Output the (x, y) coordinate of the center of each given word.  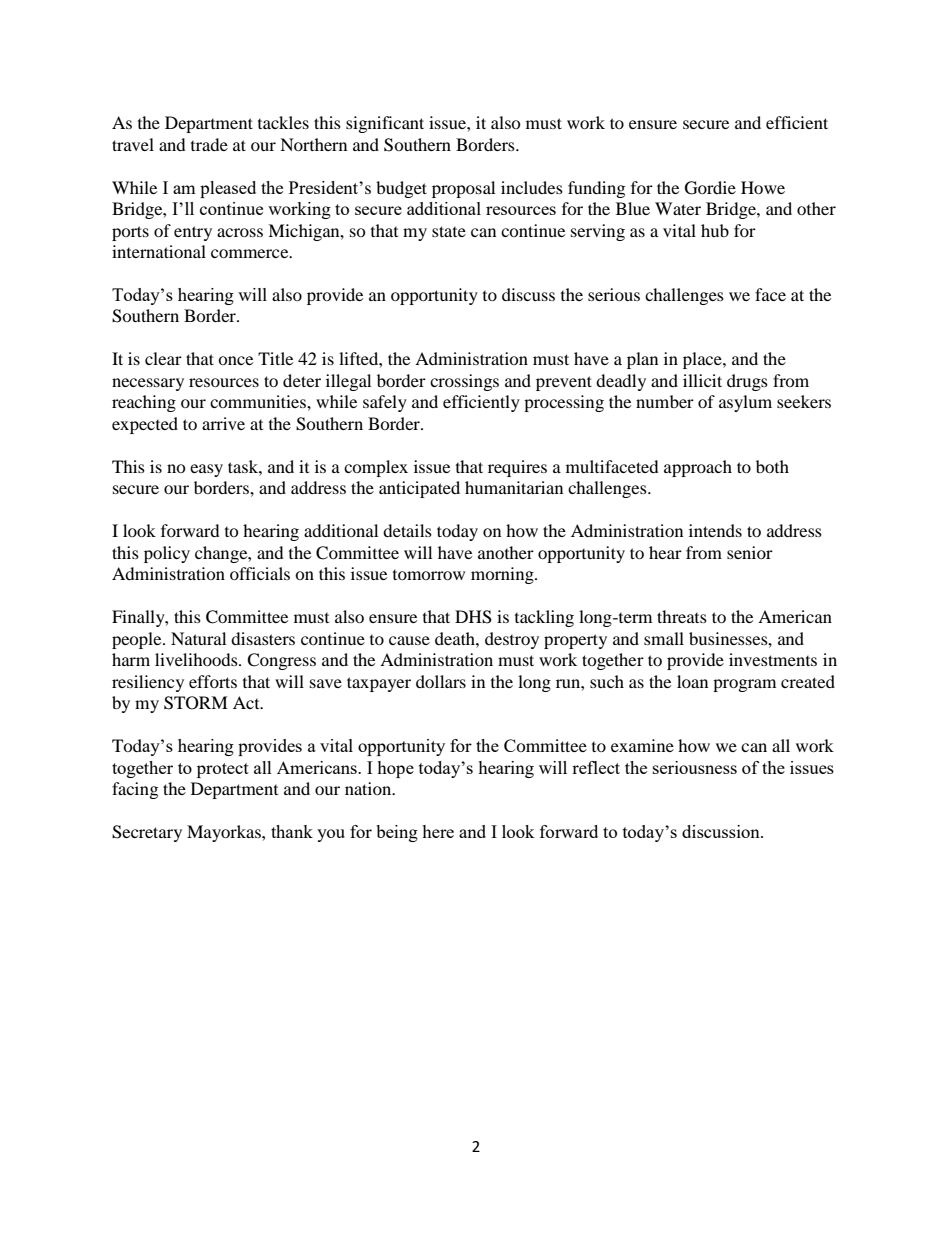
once (235, 360)
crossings (464, 382)
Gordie (710, 188)
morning (503, 575)
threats (682, 616)
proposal (463, 189)
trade (209, 144)
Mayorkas (225, 833)
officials (260, 573)
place (703, 360)
